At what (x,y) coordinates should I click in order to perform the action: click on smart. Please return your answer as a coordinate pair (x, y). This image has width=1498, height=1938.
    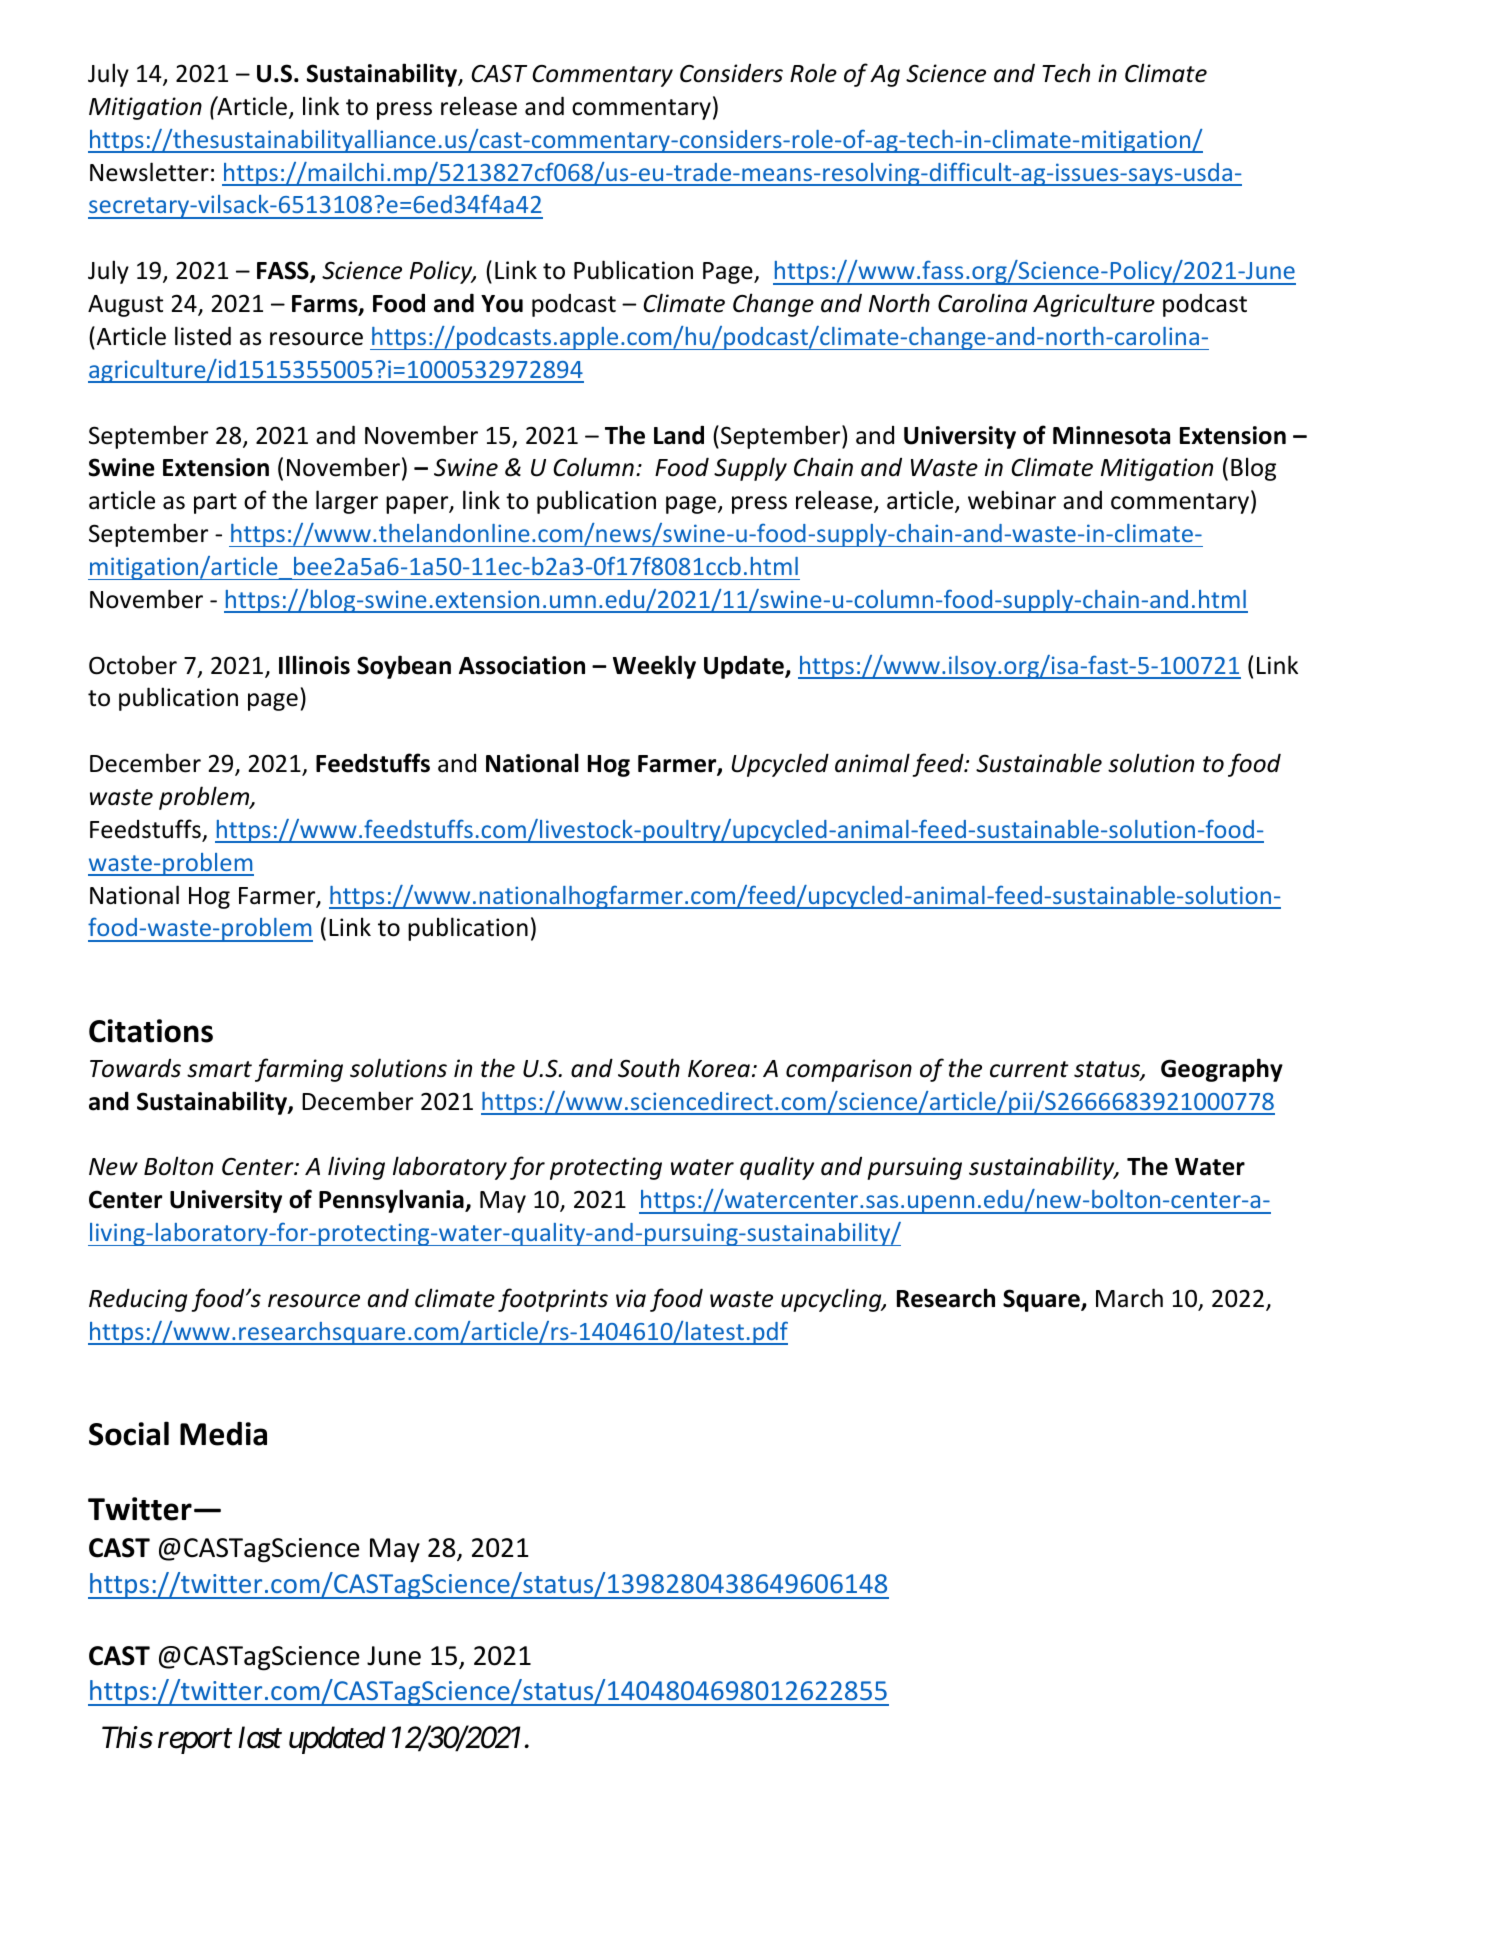
    Looking at the image, I should click on (219, 1069).
